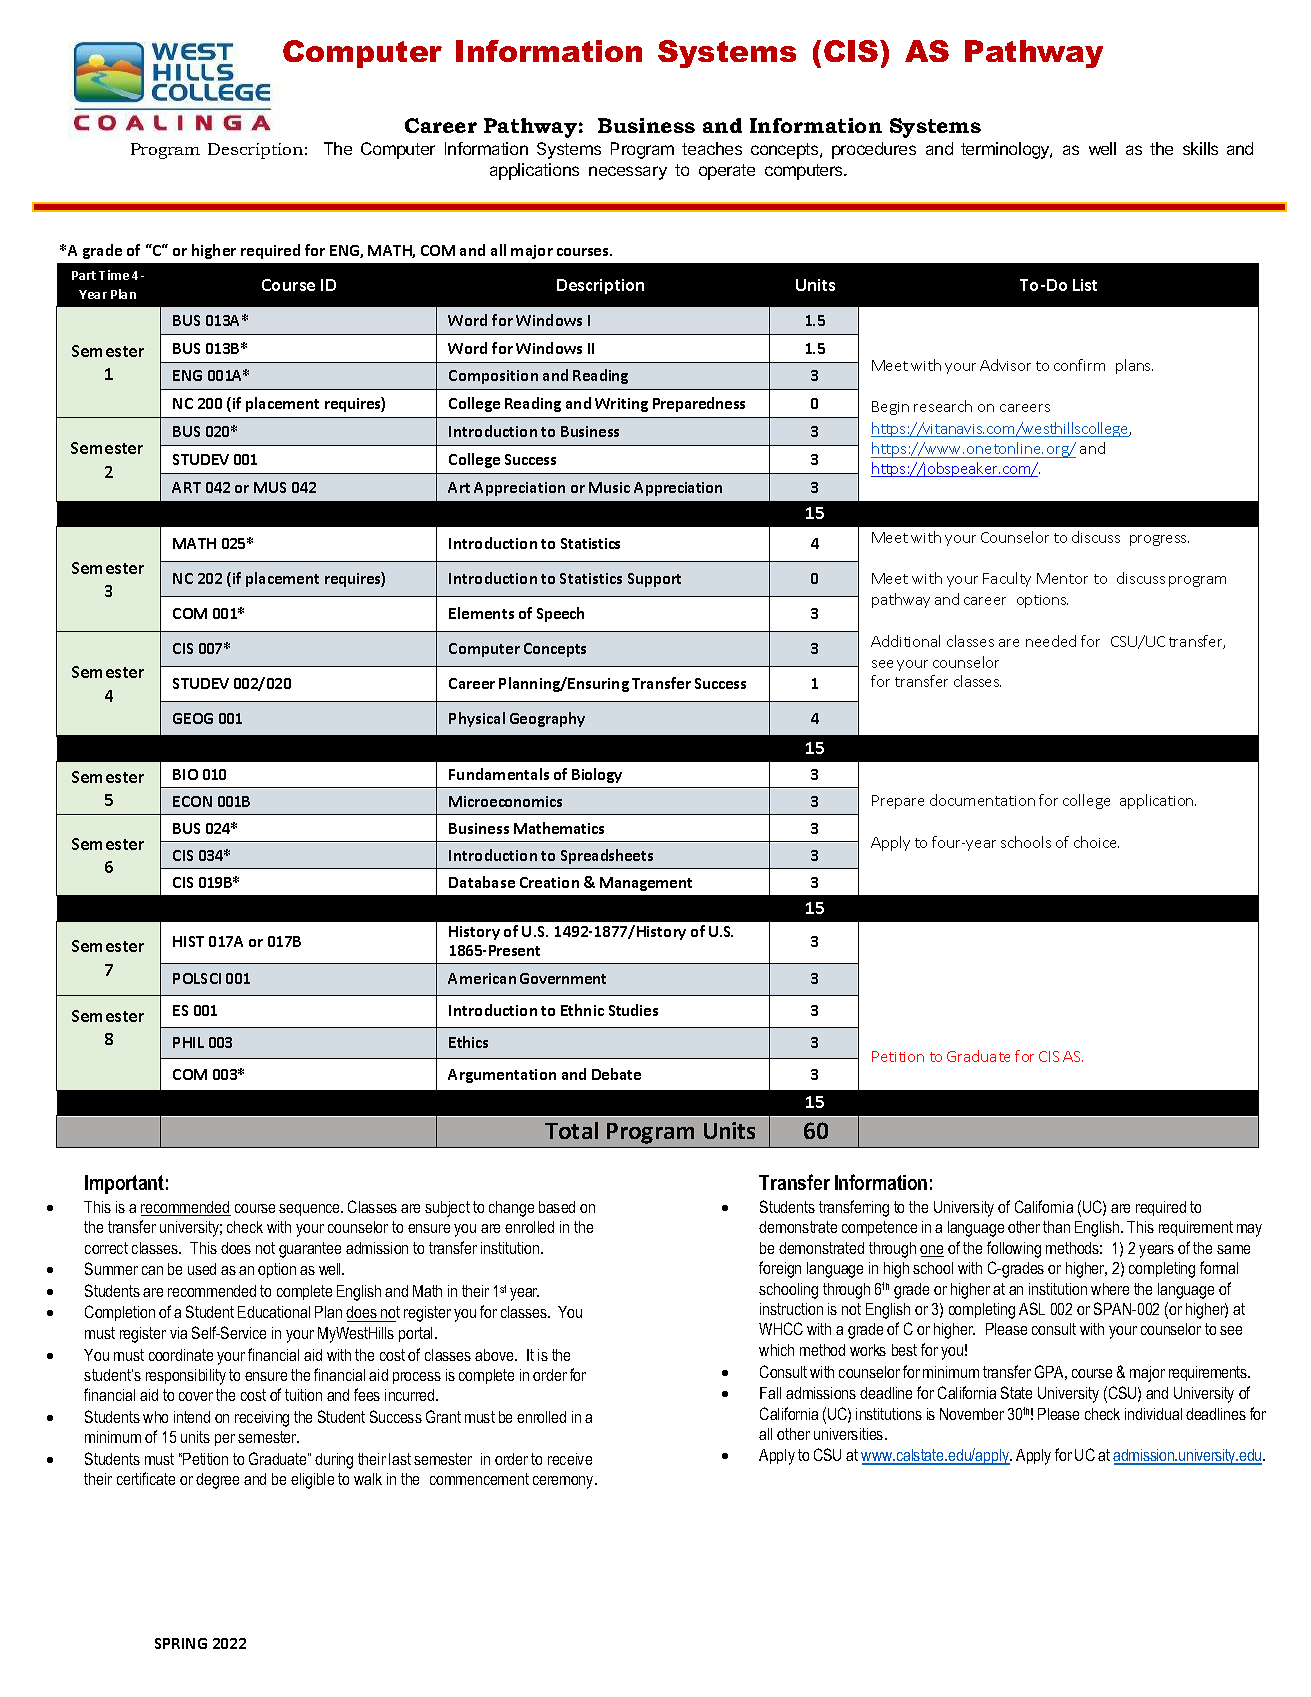  I want to click on necessary, so click(628, 173).
